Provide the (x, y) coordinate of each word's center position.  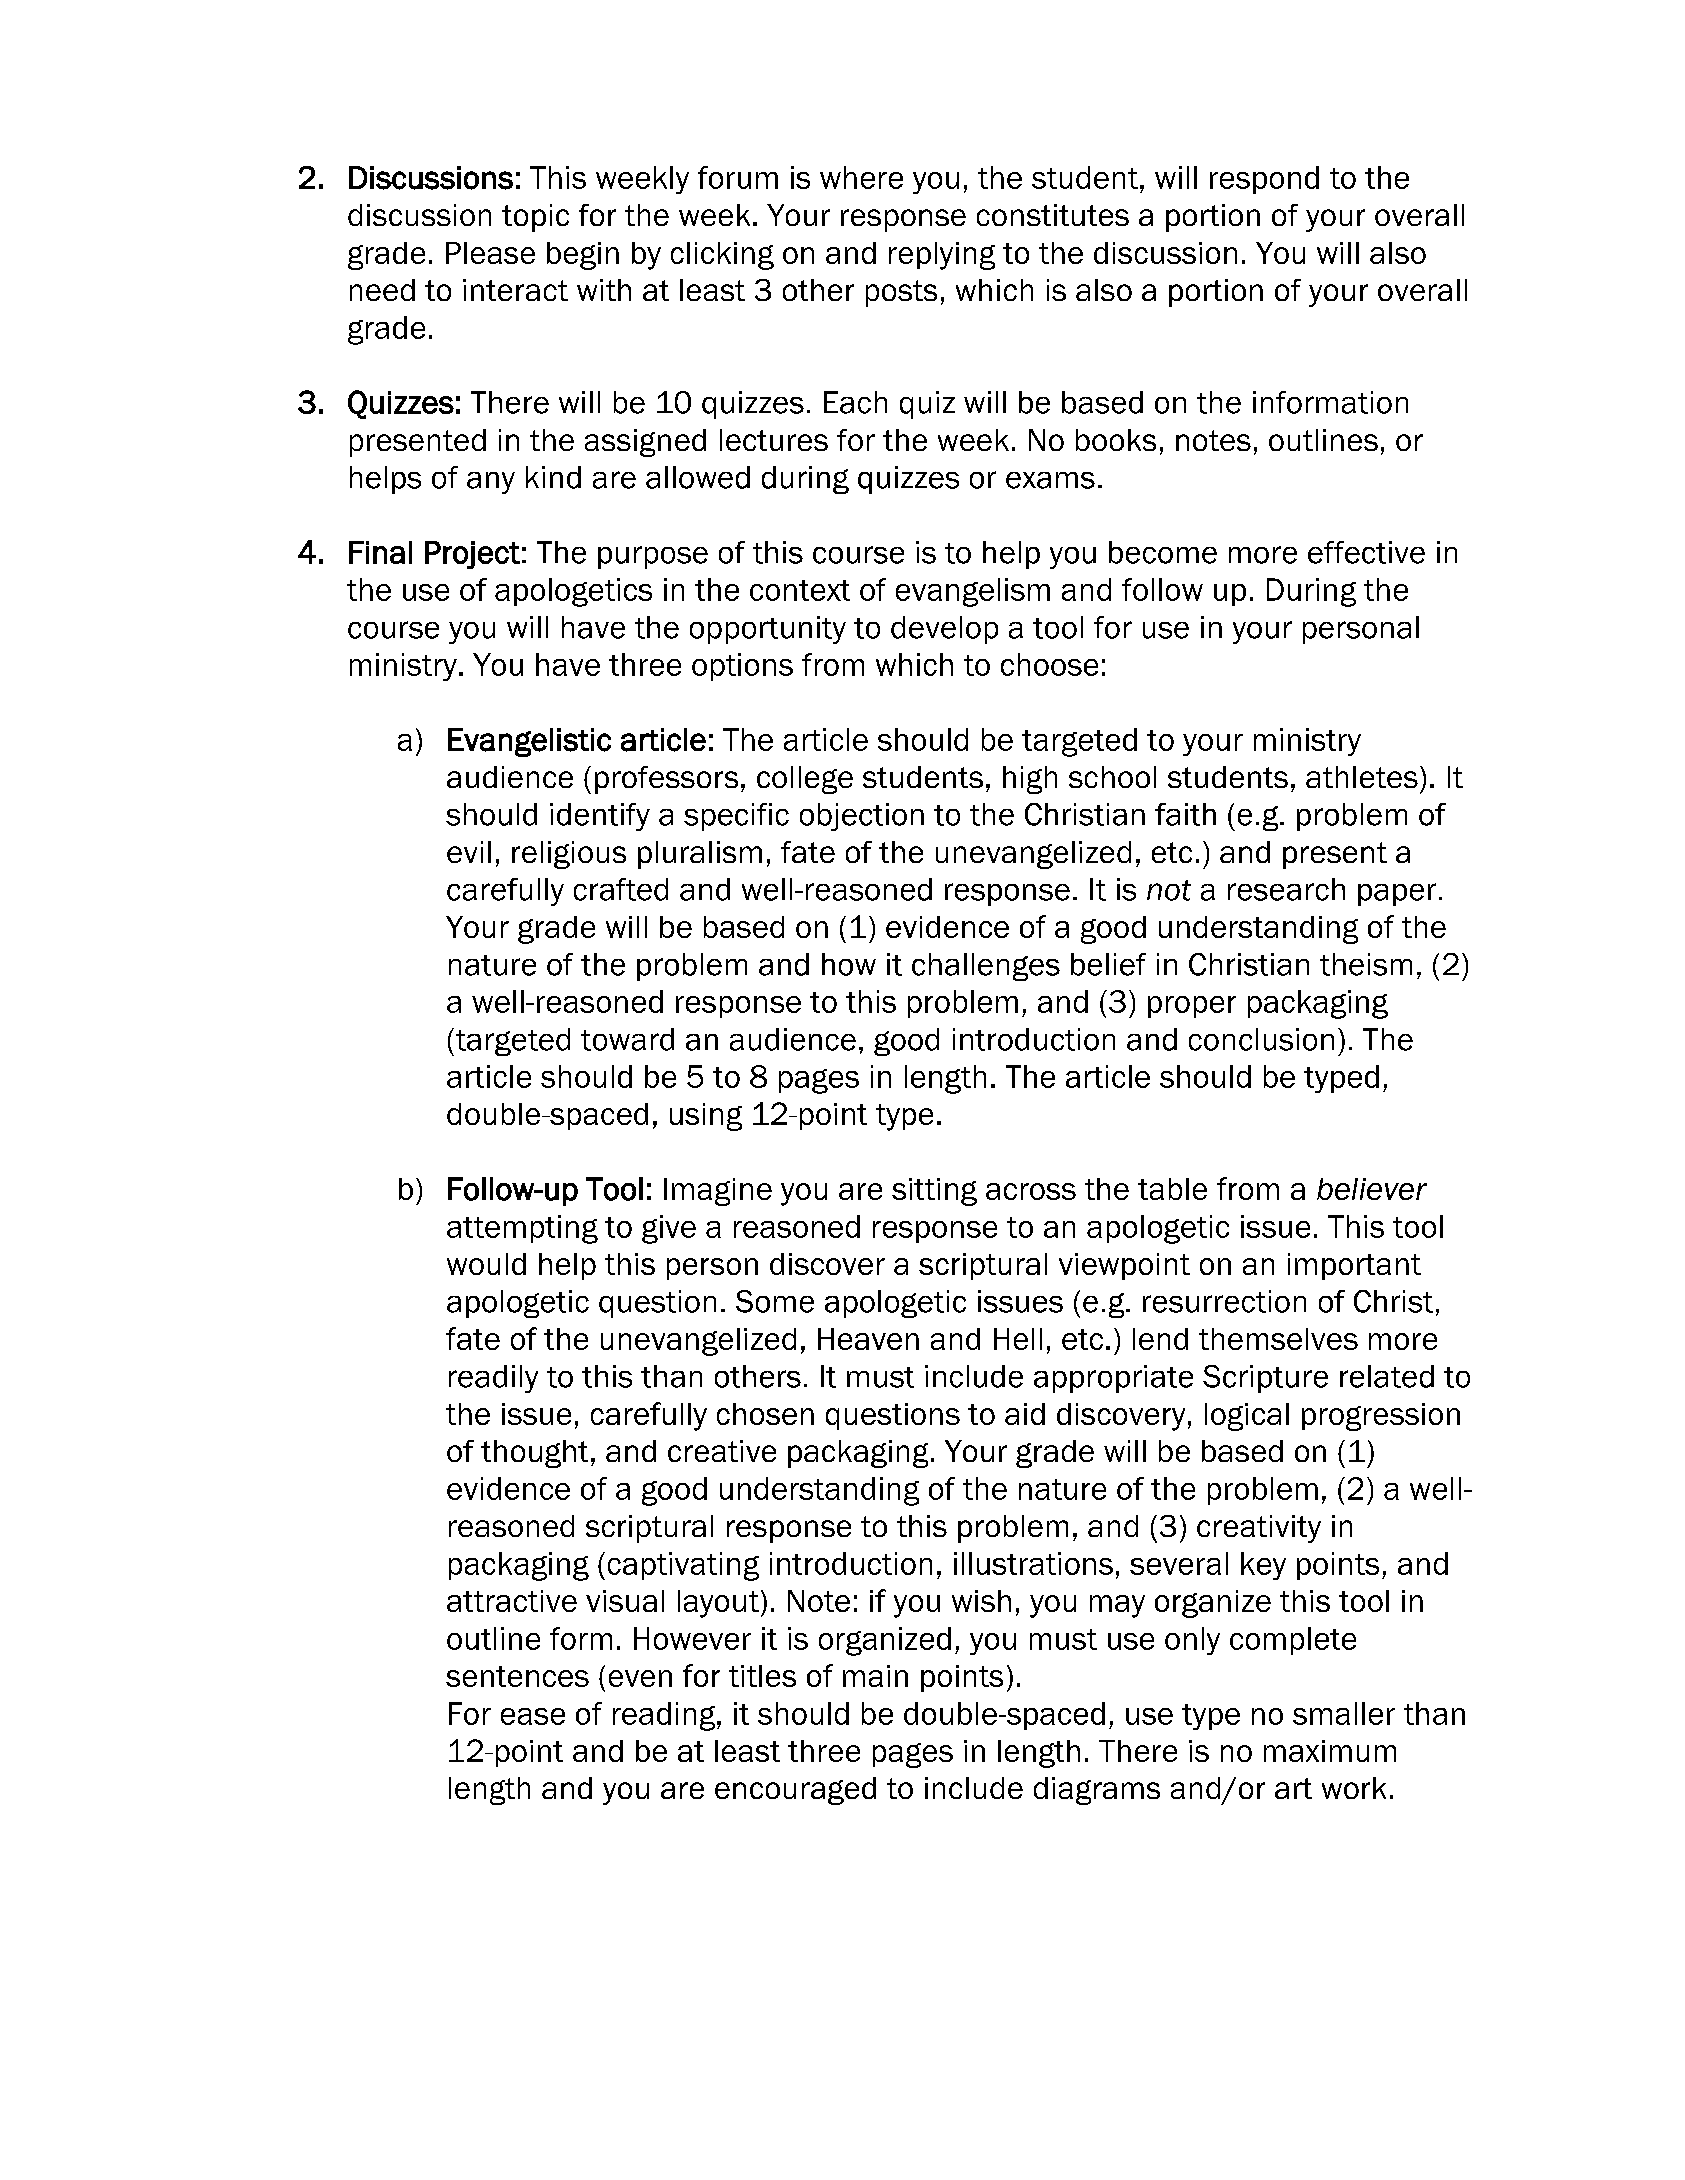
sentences (517, 1676)
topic (535, 218)
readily (493, 1379)
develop (944, 630)
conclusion (1261, 1039)
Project (472, 555)
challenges (986, 967)
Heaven (868, 1339)
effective (1366, 552)
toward (627, 1039)
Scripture (1265, 1379)
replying (942, 256)
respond (1264, 180)
